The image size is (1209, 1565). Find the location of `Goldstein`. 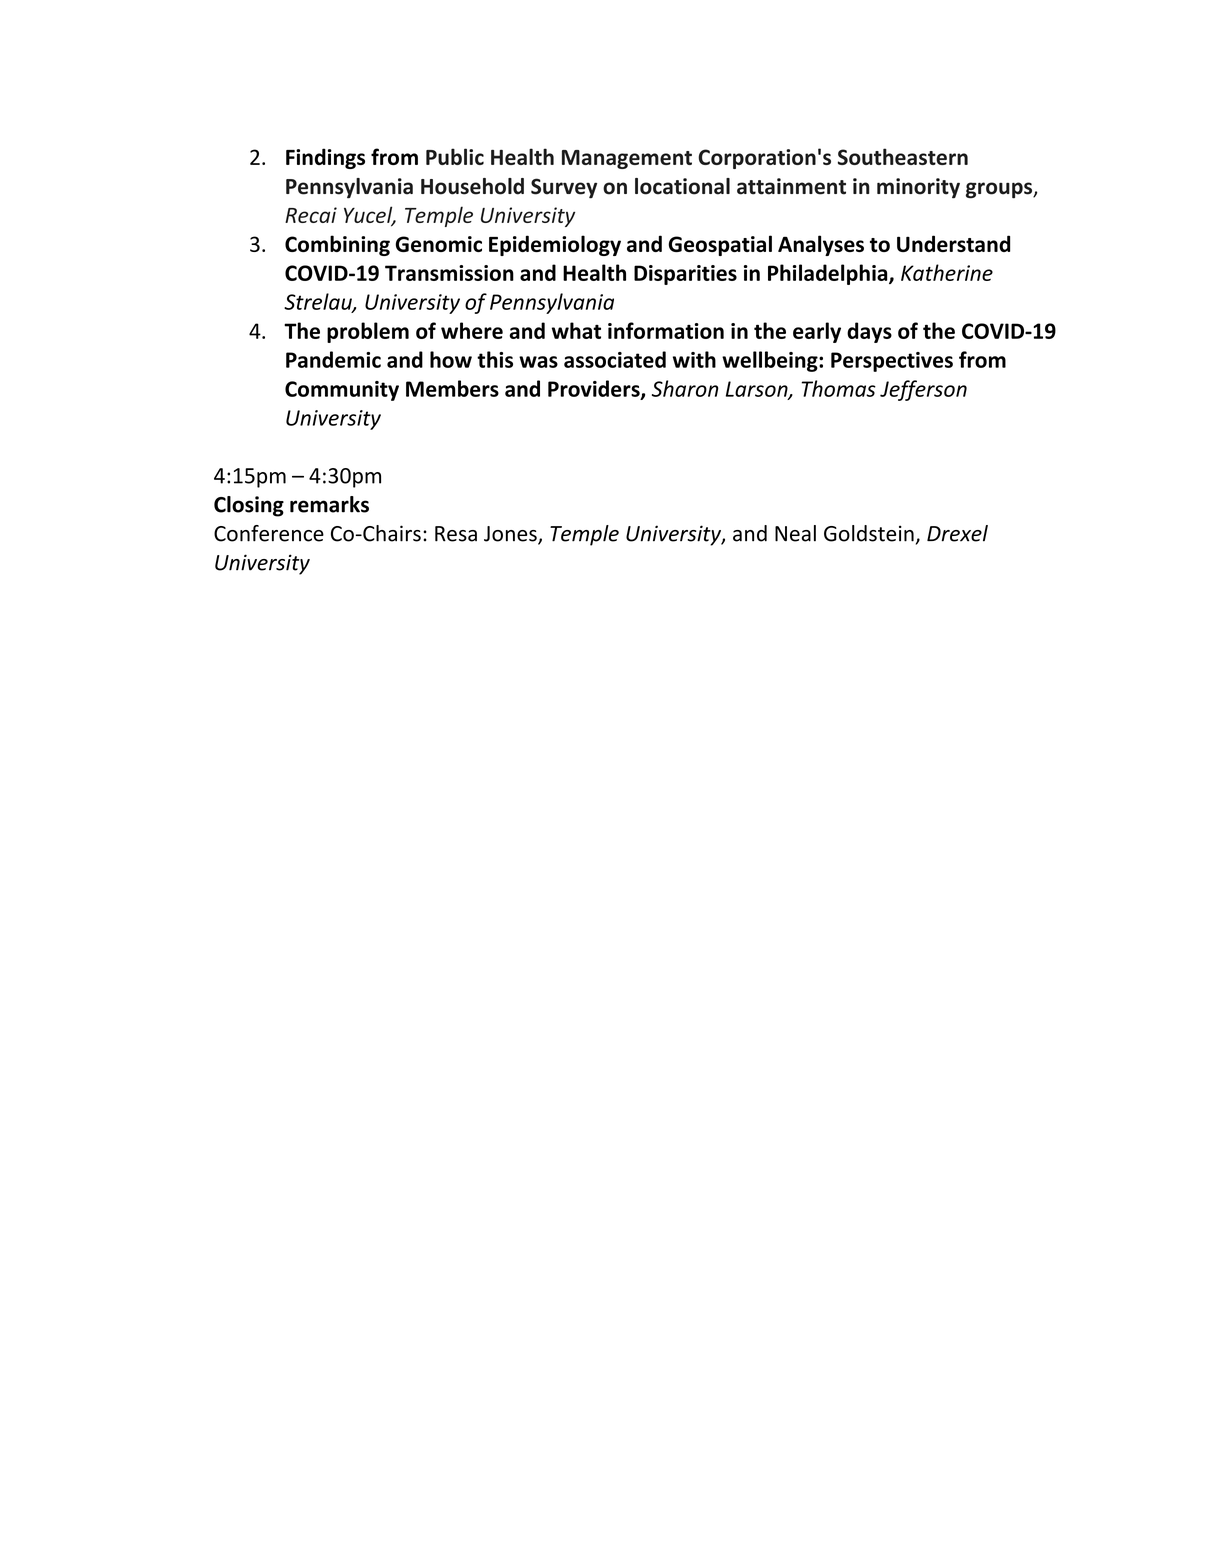

Goldstein is located at coordinates (869, 533).
